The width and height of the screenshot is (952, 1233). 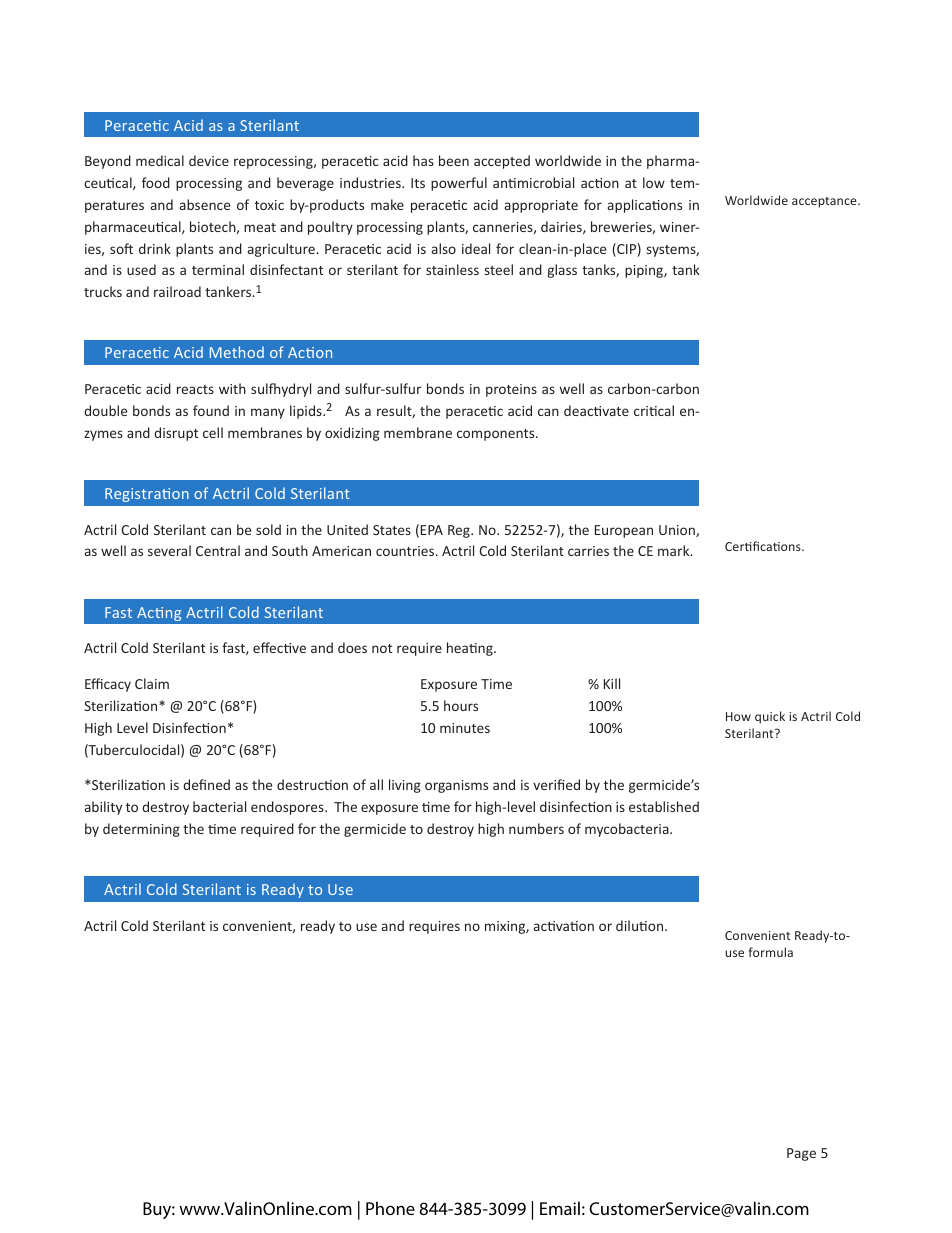 I want to click on activation, so click(x=564, y=926).
